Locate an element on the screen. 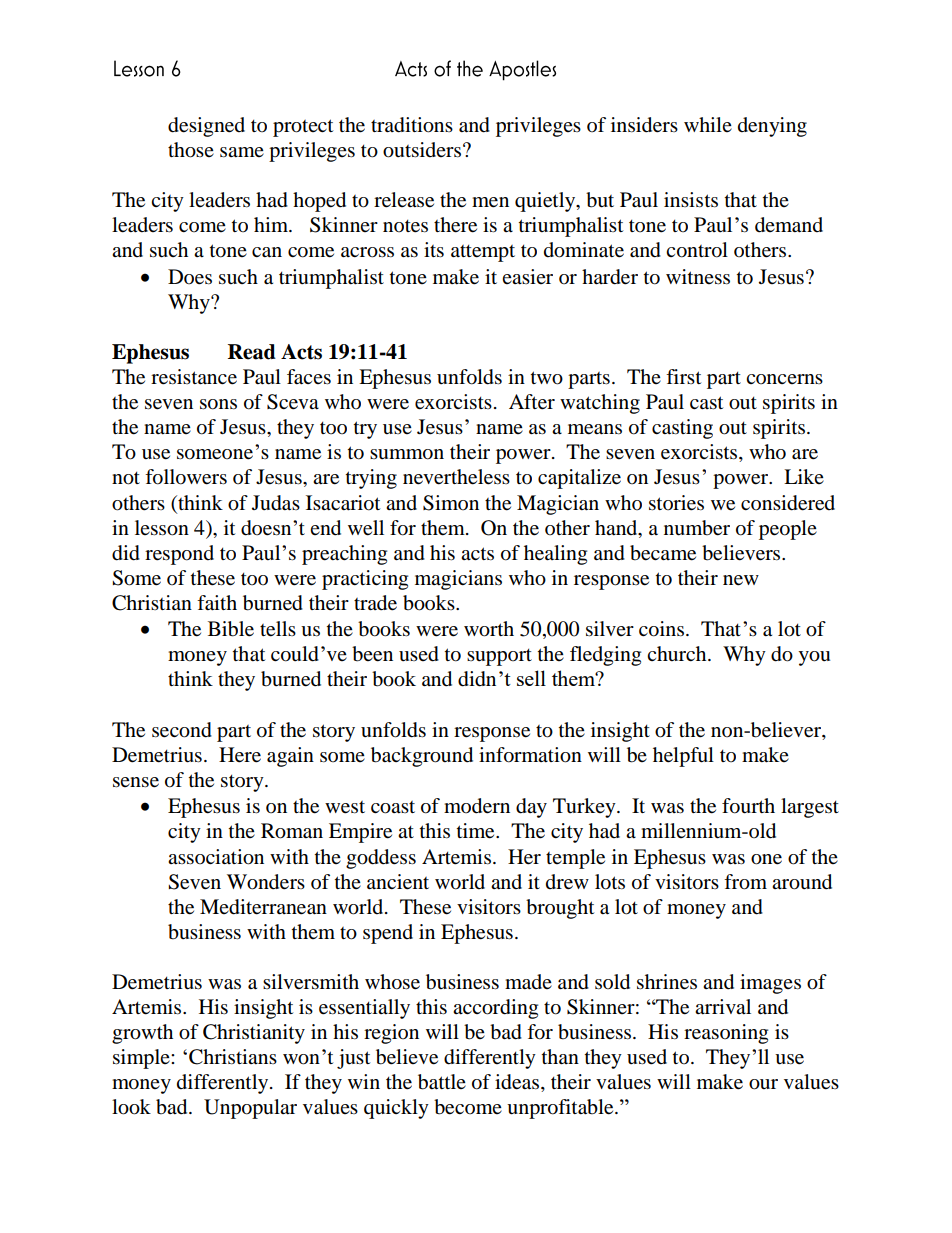 The image size is (952, 1233). outsiders is located at coordinates (422, 150).
